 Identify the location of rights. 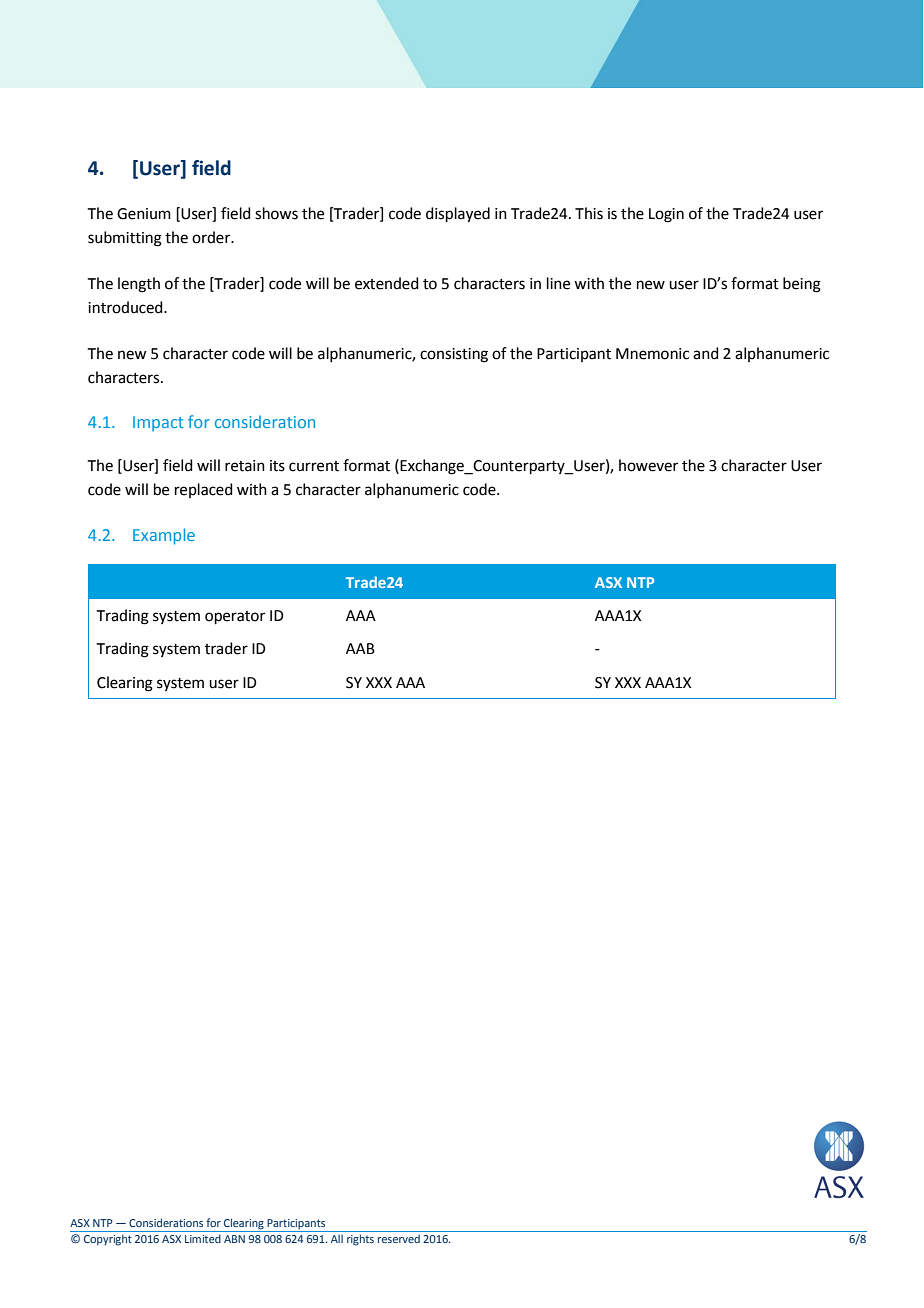
(360, 1240).
